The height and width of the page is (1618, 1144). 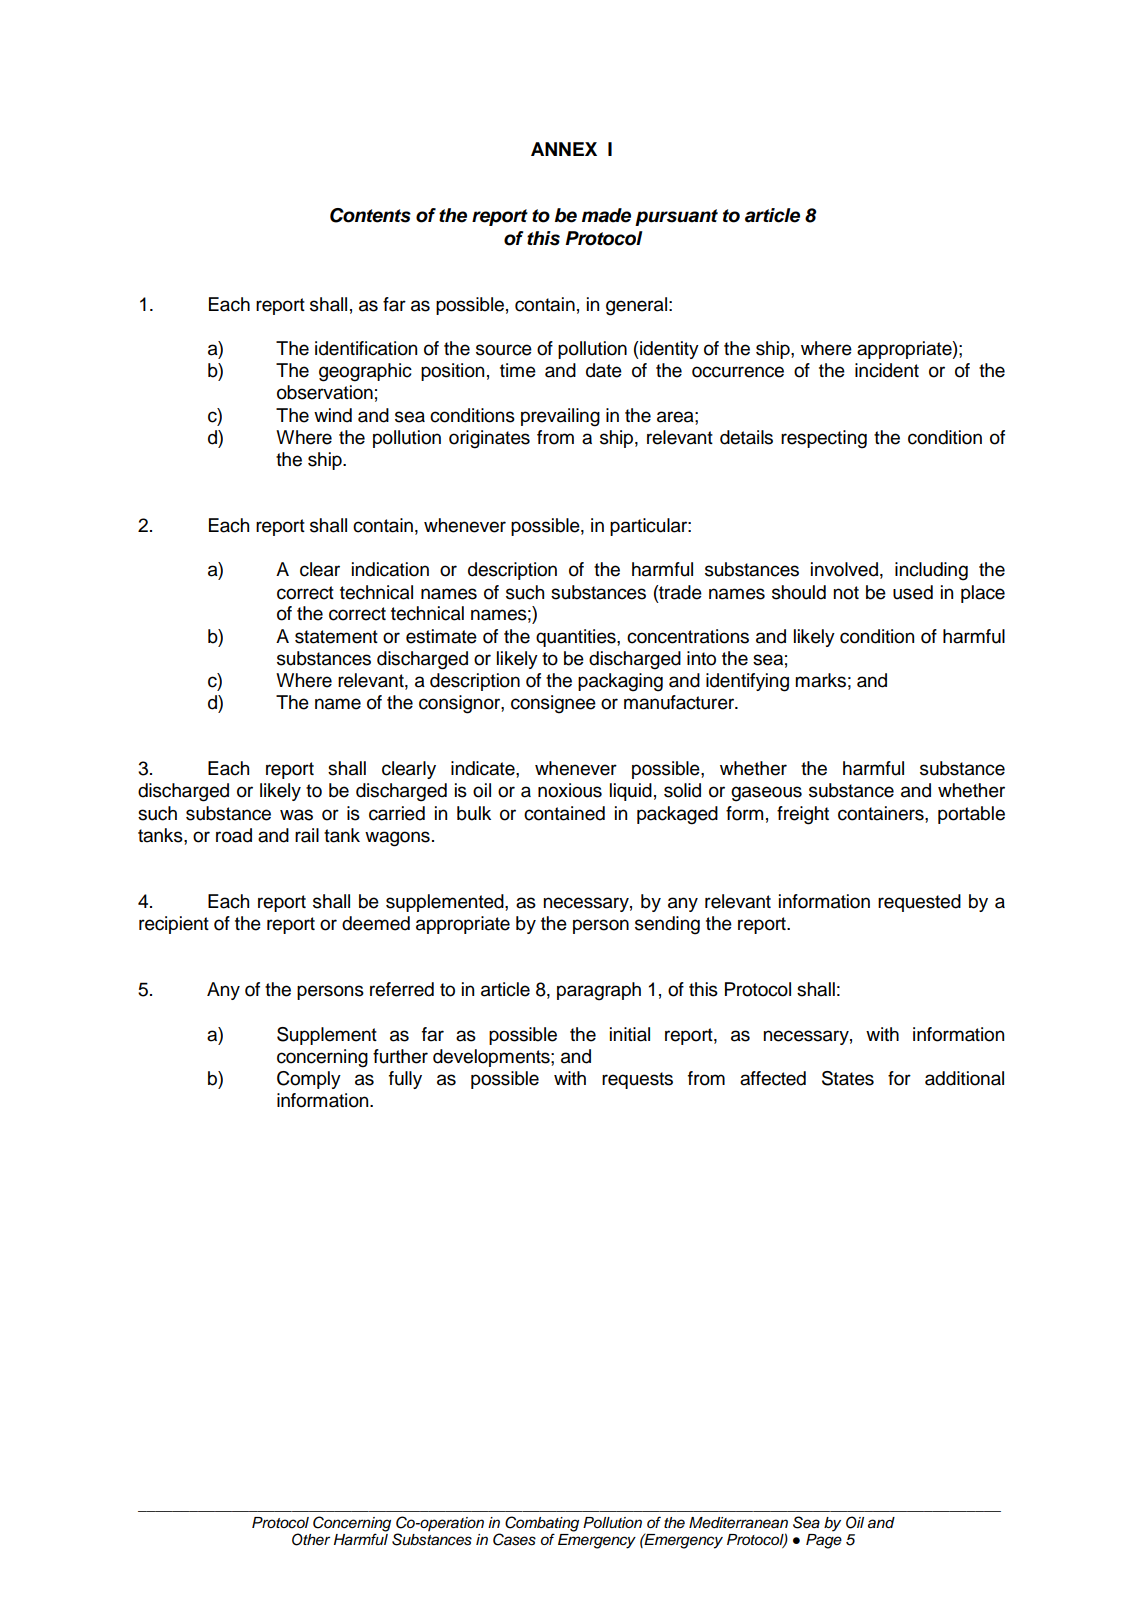 What do you see at coordinates (824, 1541) in the page?
I see `Page` at bounding box center [824, 1541].
